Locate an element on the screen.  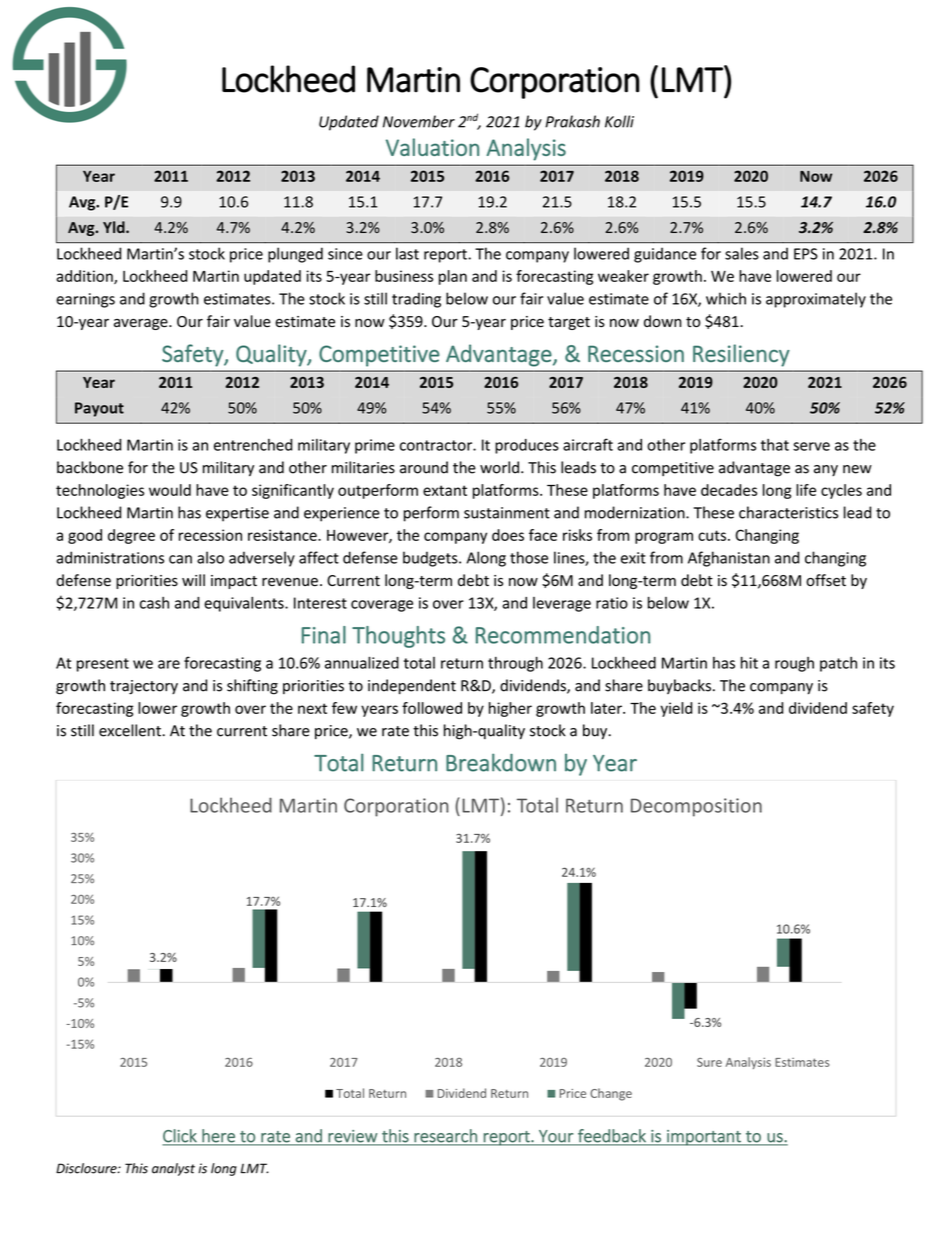
Click is located at coordinates (180, 1137).
